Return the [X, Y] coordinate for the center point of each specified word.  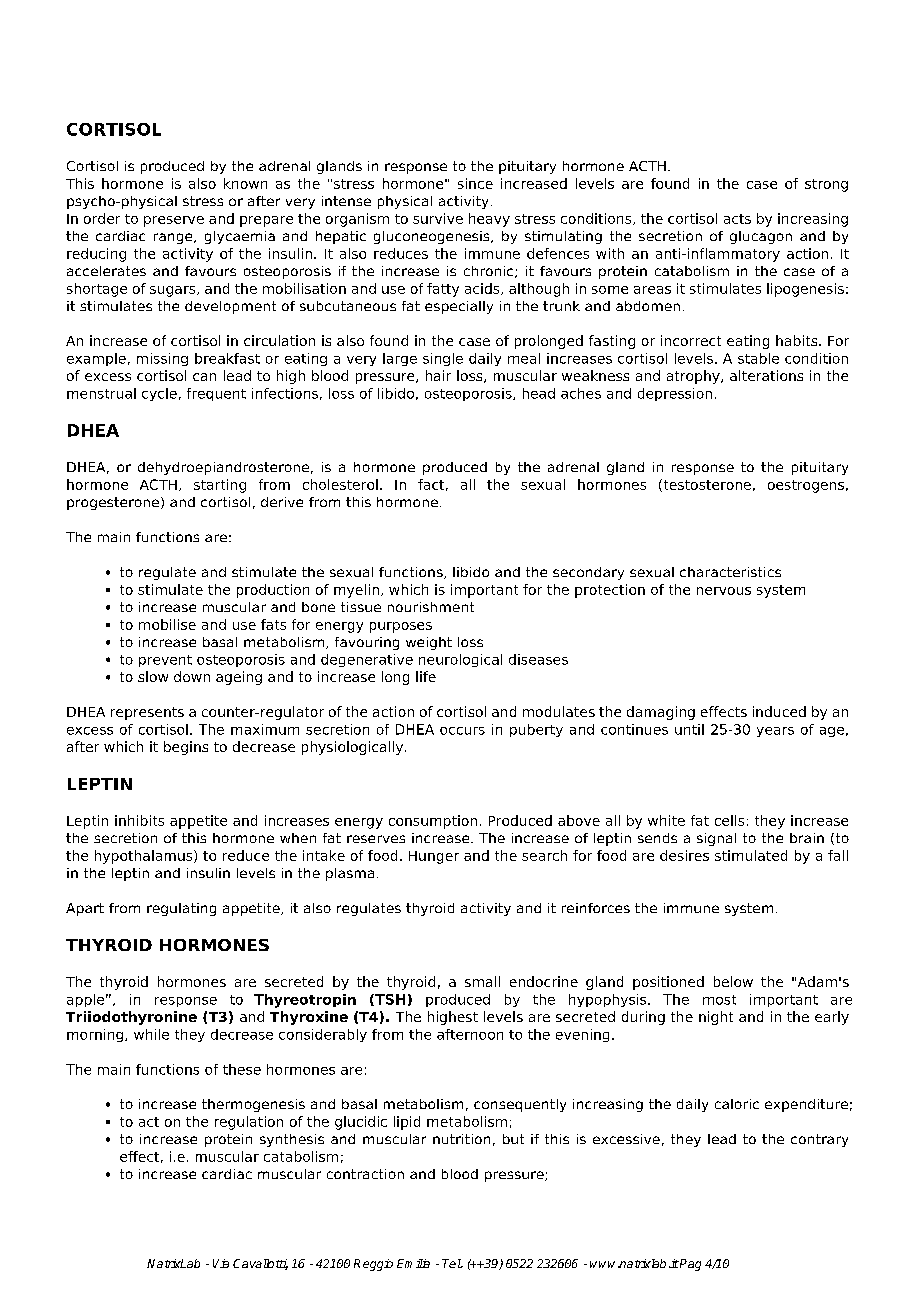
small [482, 981]
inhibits [139, 820]
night [716, 1018]
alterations [766, 375]
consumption [433, 822]
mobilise [167, 624]
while [151, 1034]
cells [729, 820]
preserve [174, 221]
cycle [159, 394]
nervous [724, 591]
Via [221, 1263]
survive [438, 218]
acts [737, 219]
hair [438, 375]
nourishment [431, 607]
